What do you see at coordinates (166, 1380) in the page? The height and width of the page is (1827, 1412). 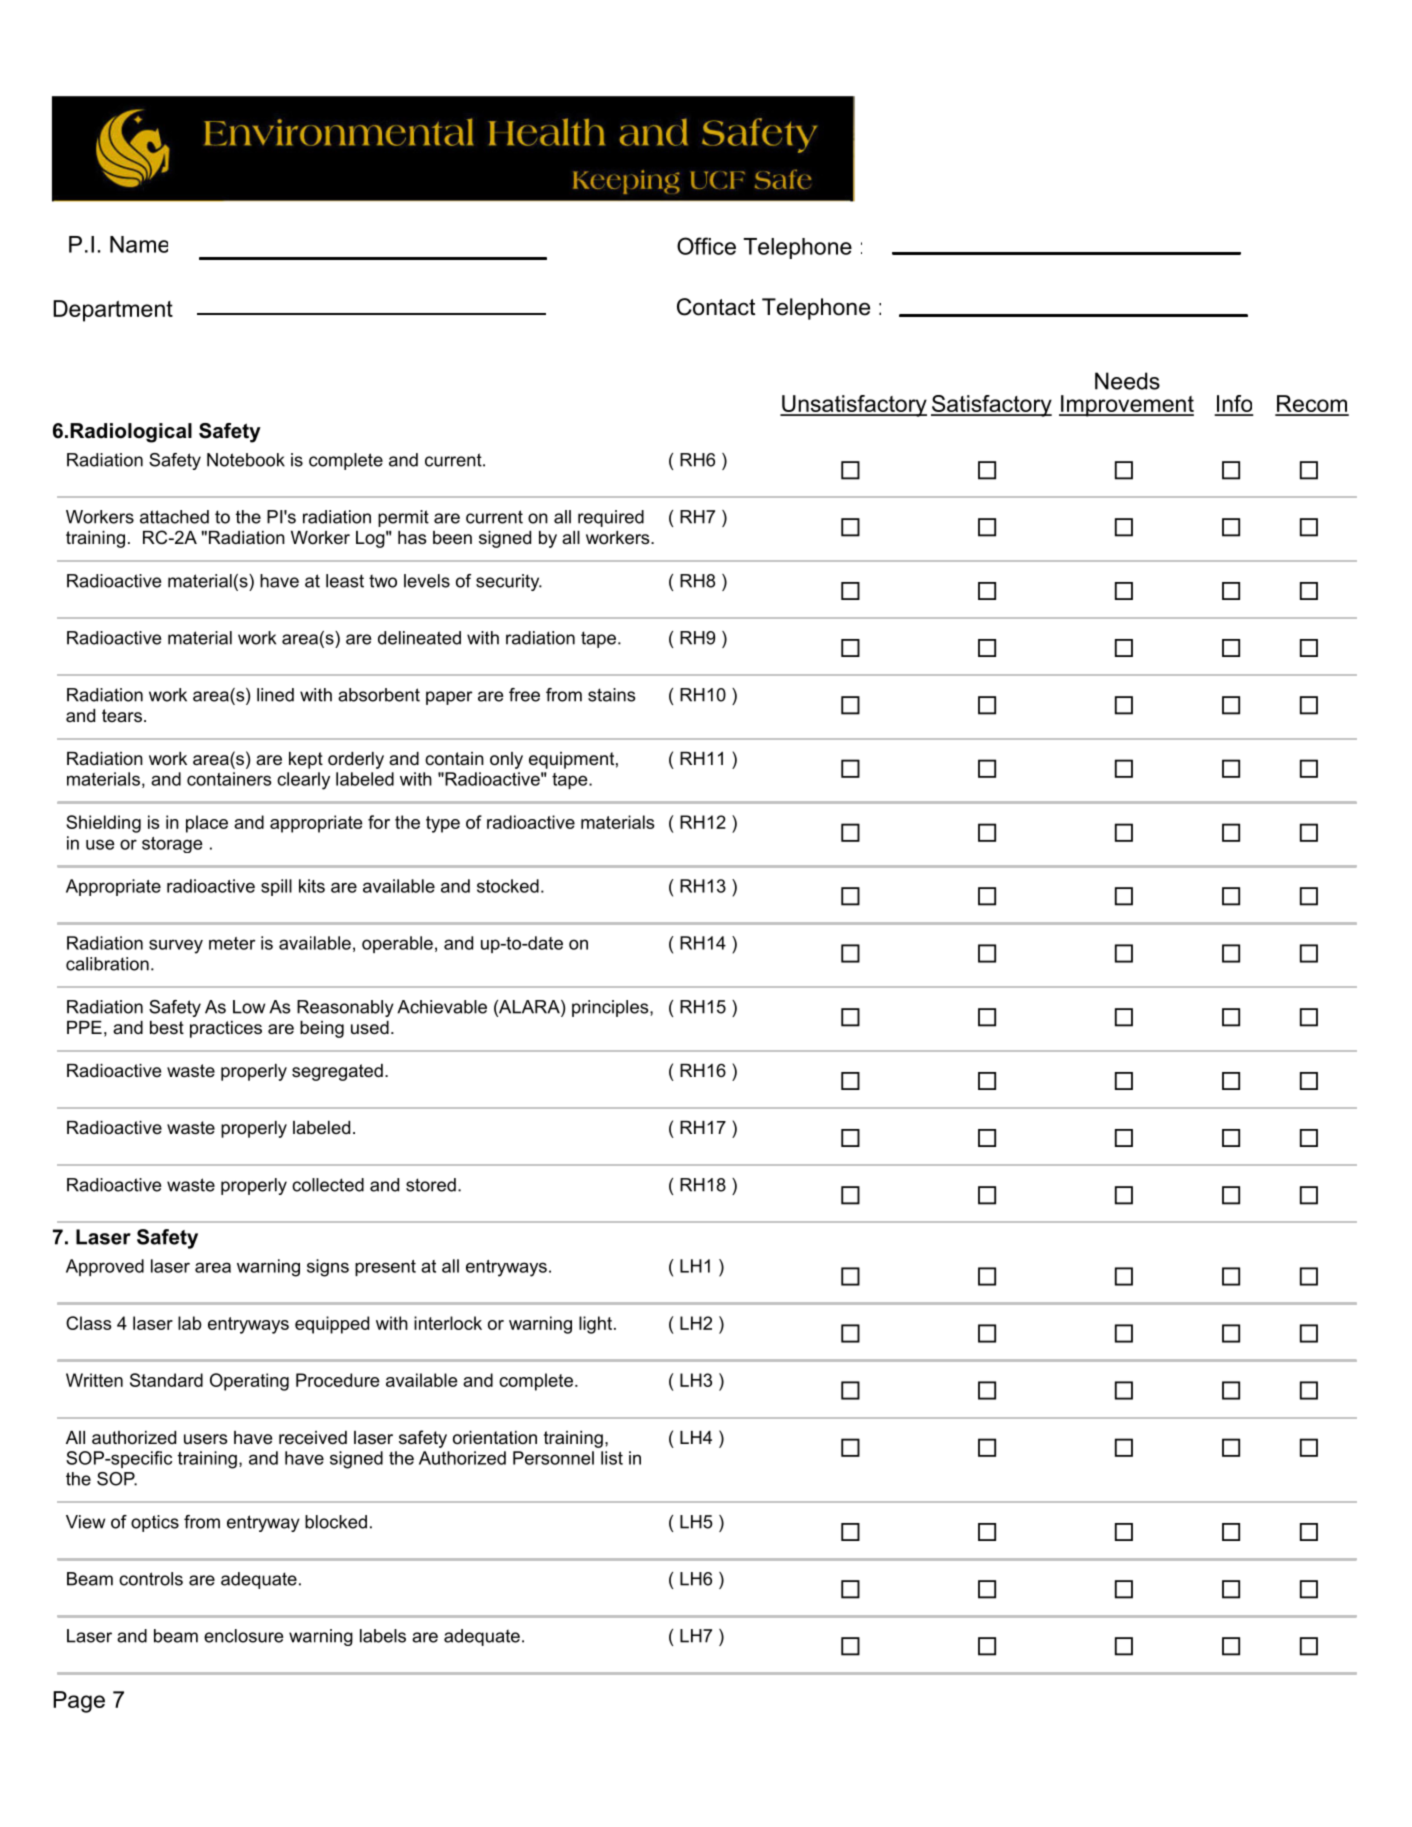 I see `Standard` at bounding box center [166, 1380].
